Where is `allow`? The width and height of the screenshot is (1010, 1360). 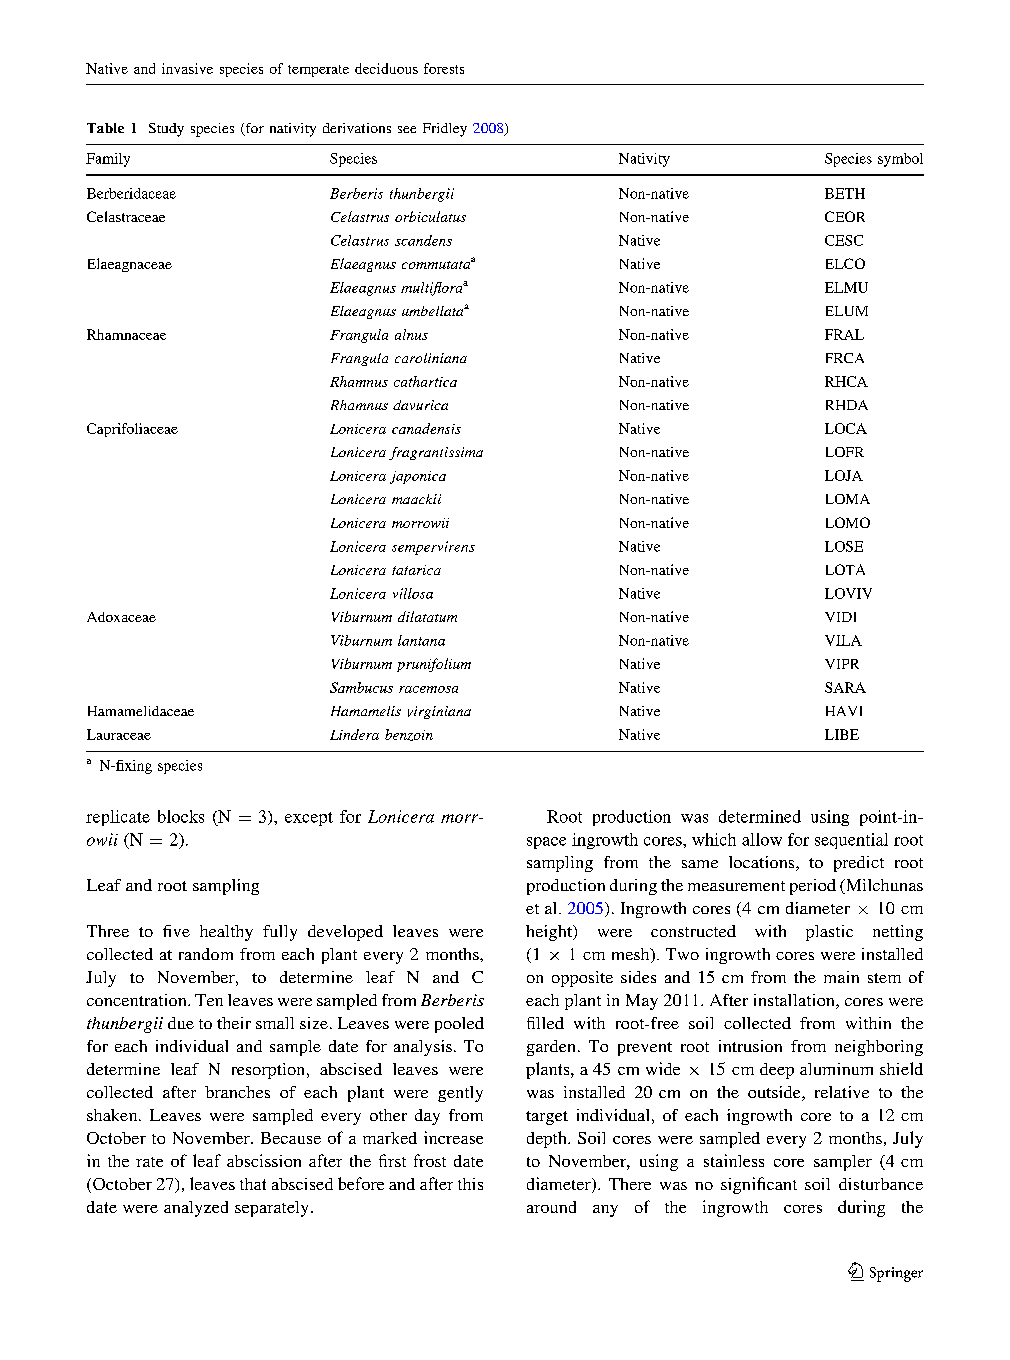
allow is located at coordinates (762, 839).
